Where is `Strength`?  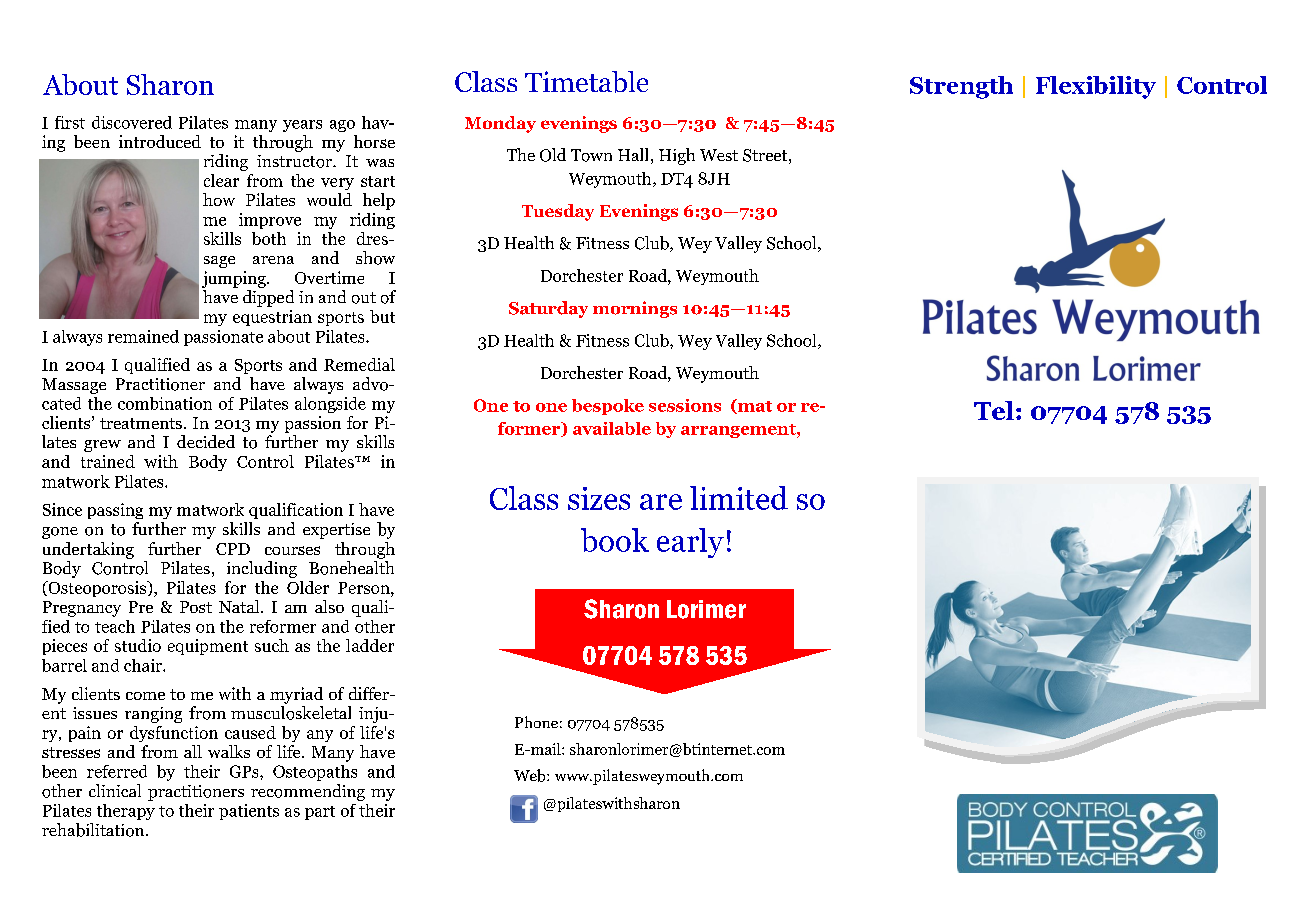 Strength is located at coordinates (961, 87).
